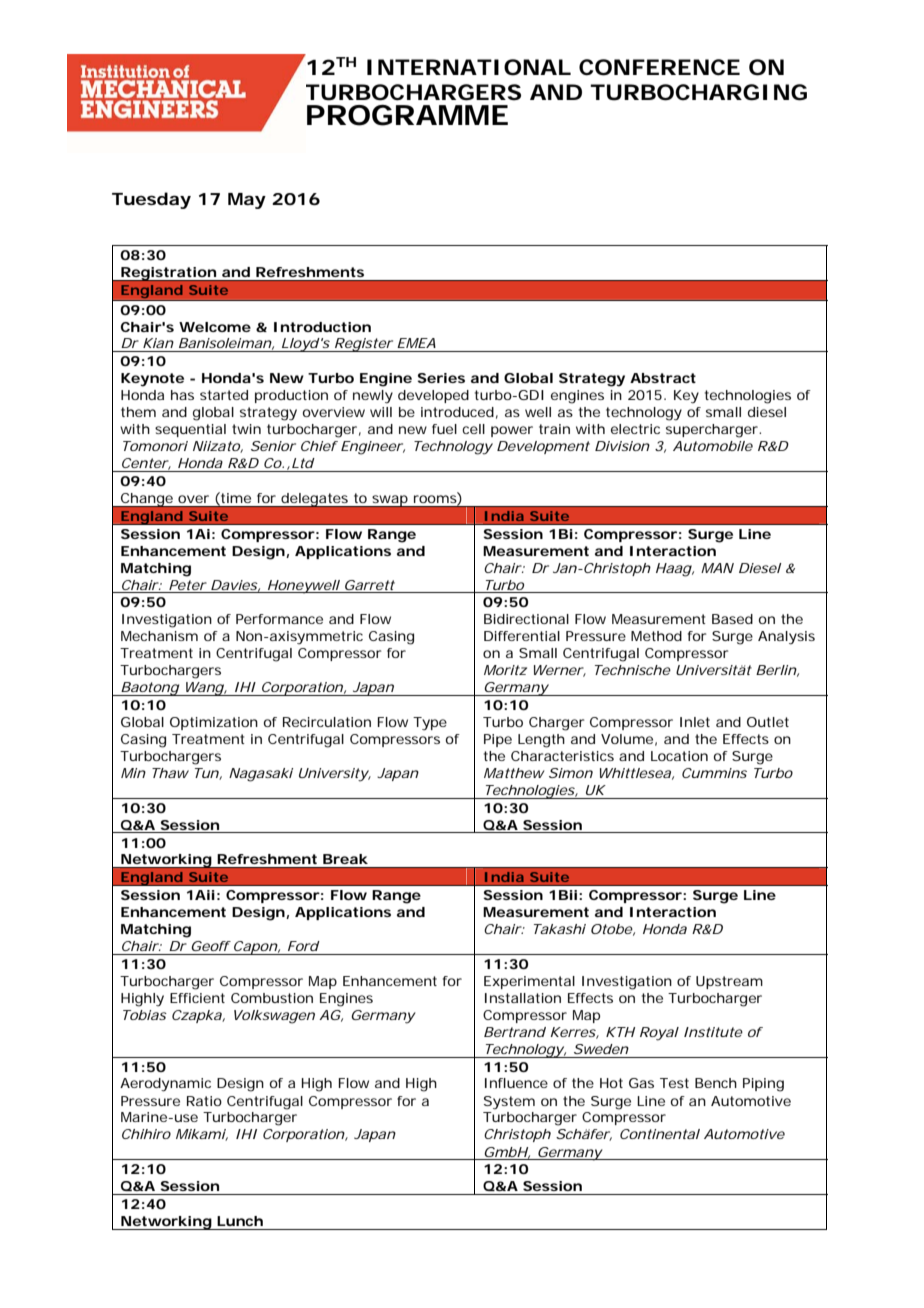 This screenshot has width=924, height=1308. I want to click on started, so click(224, 395).
